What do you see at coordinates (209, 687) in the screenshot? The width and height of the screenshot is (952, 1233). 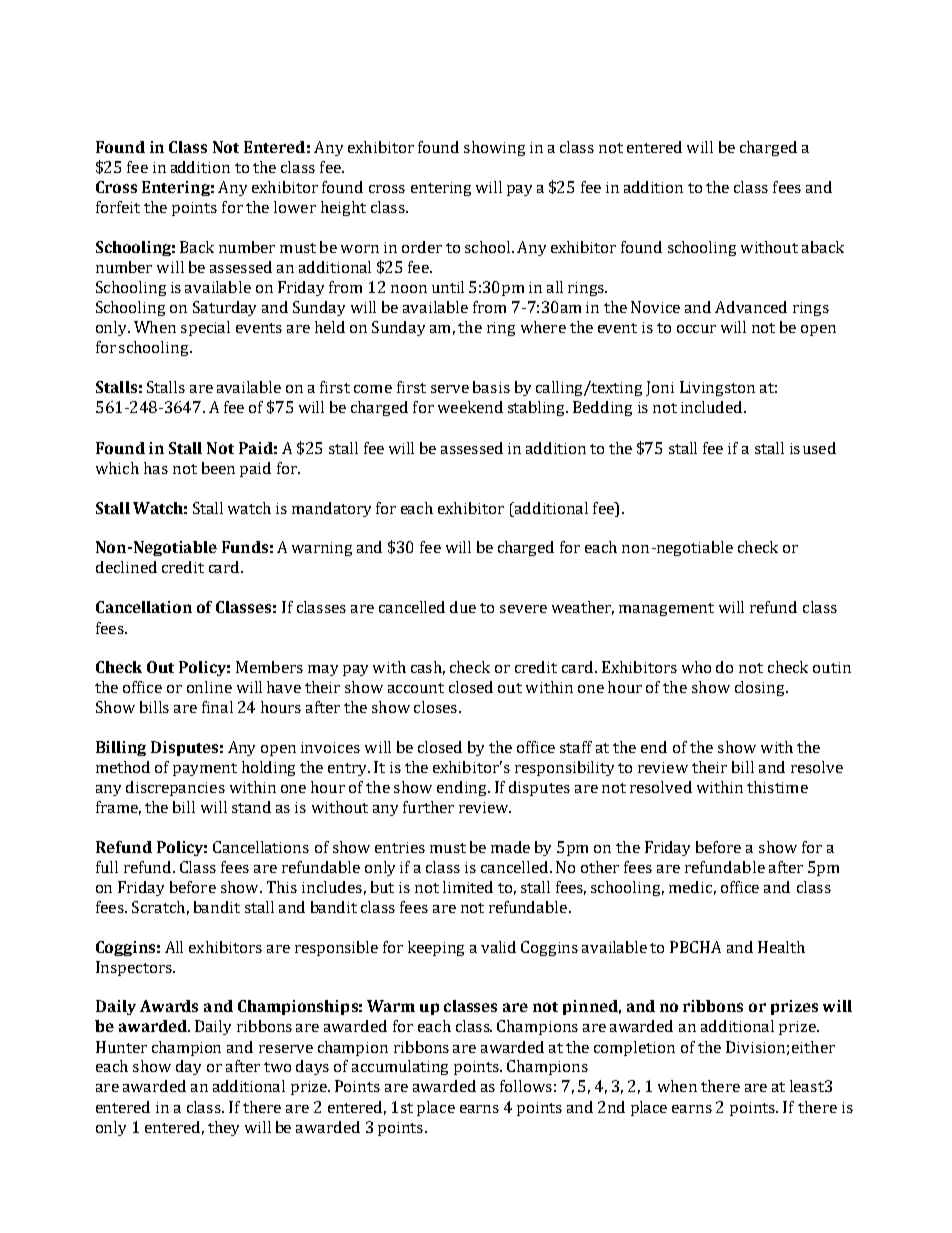 I see `online` at bounding box center [209, 687].
